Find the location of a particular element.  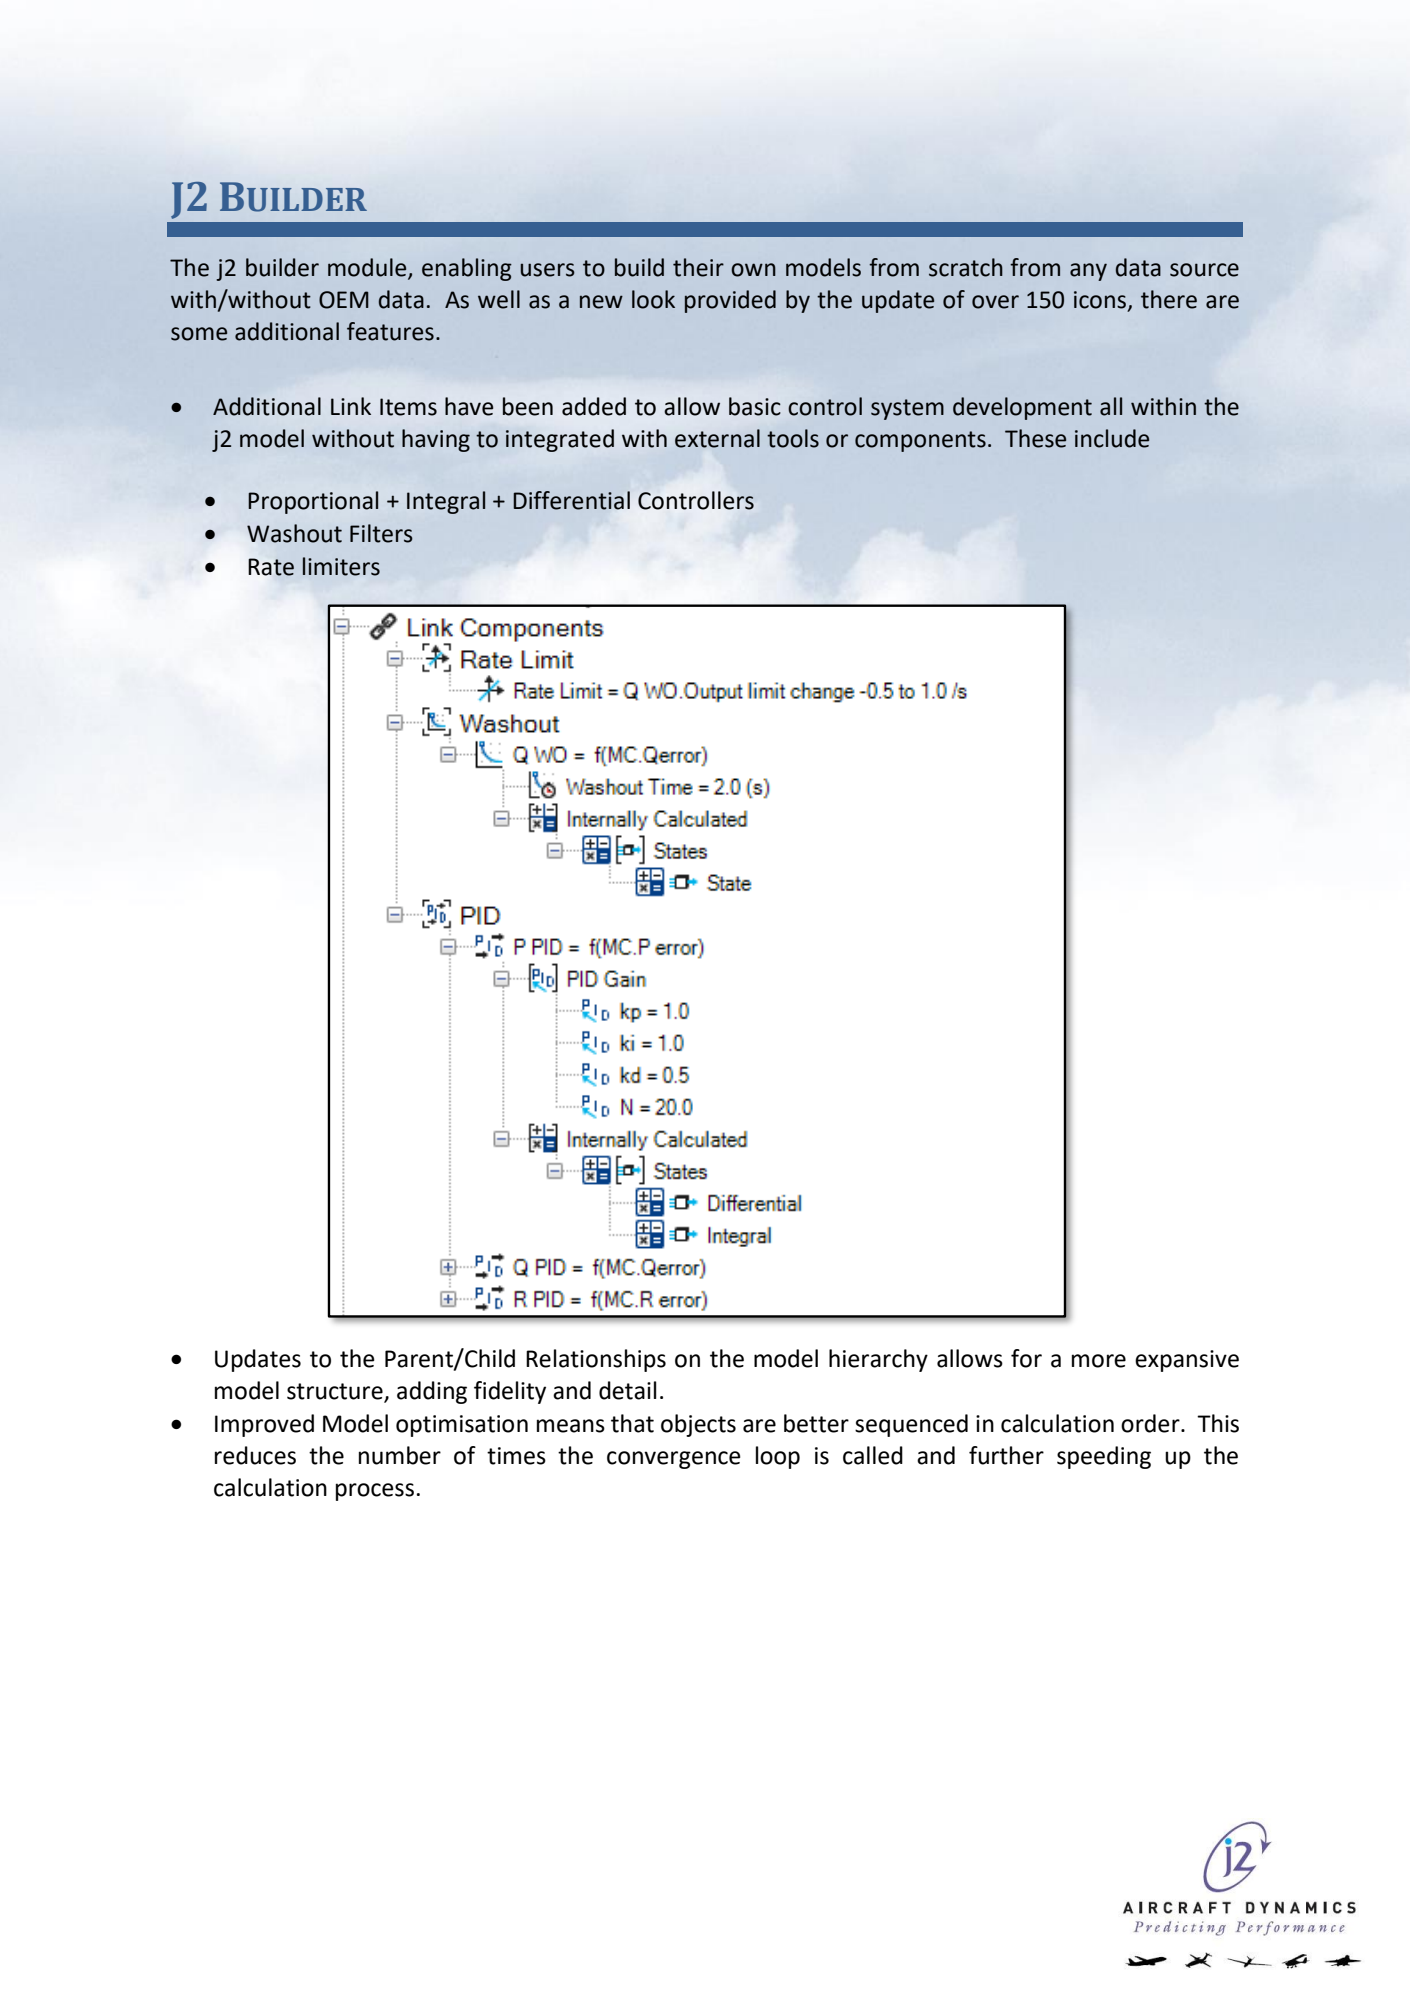

more is located at coordinates (1099, 1361).
